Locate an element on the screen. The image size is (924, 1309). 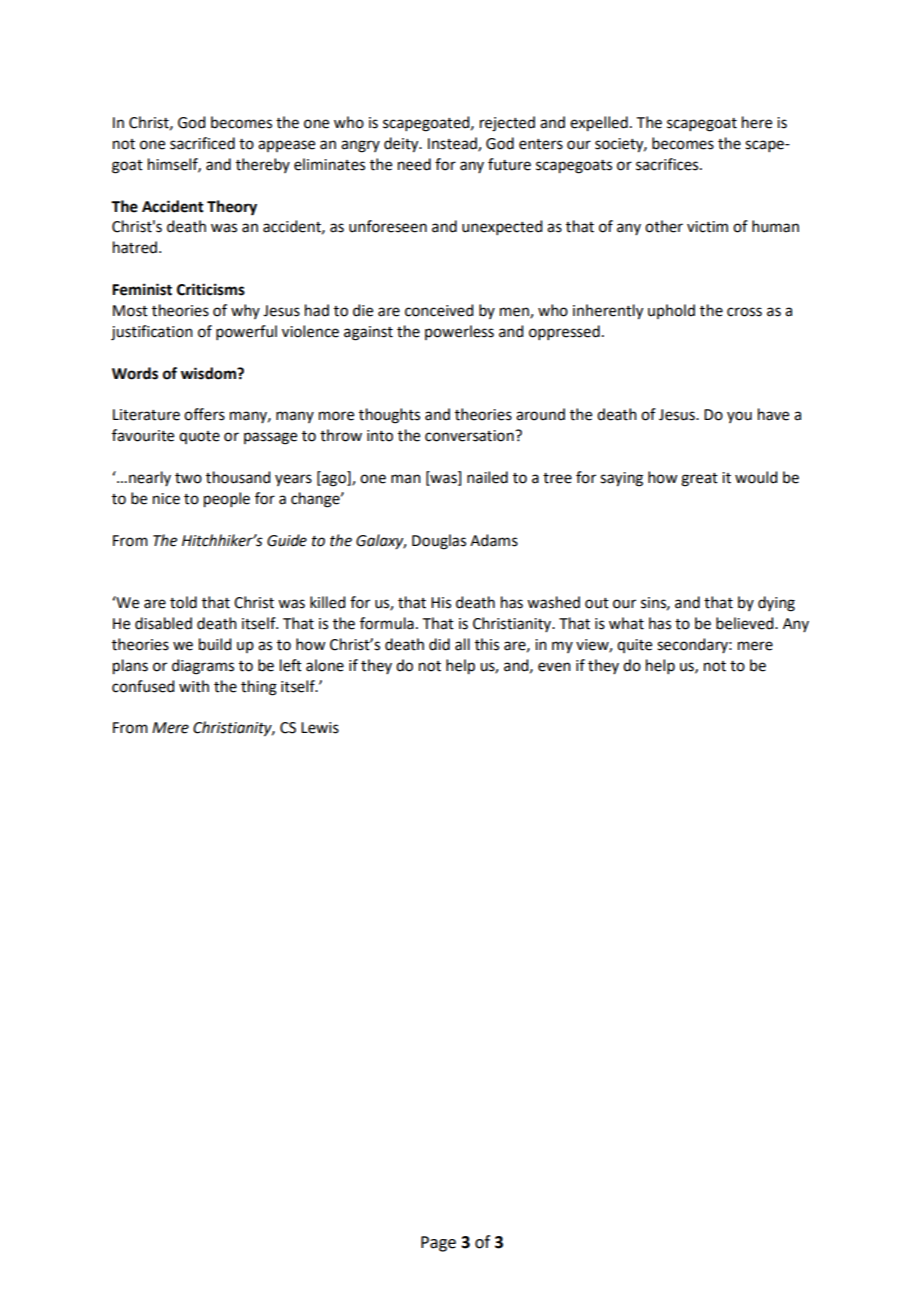
sacrifices is located at coordinates (668, 164).
